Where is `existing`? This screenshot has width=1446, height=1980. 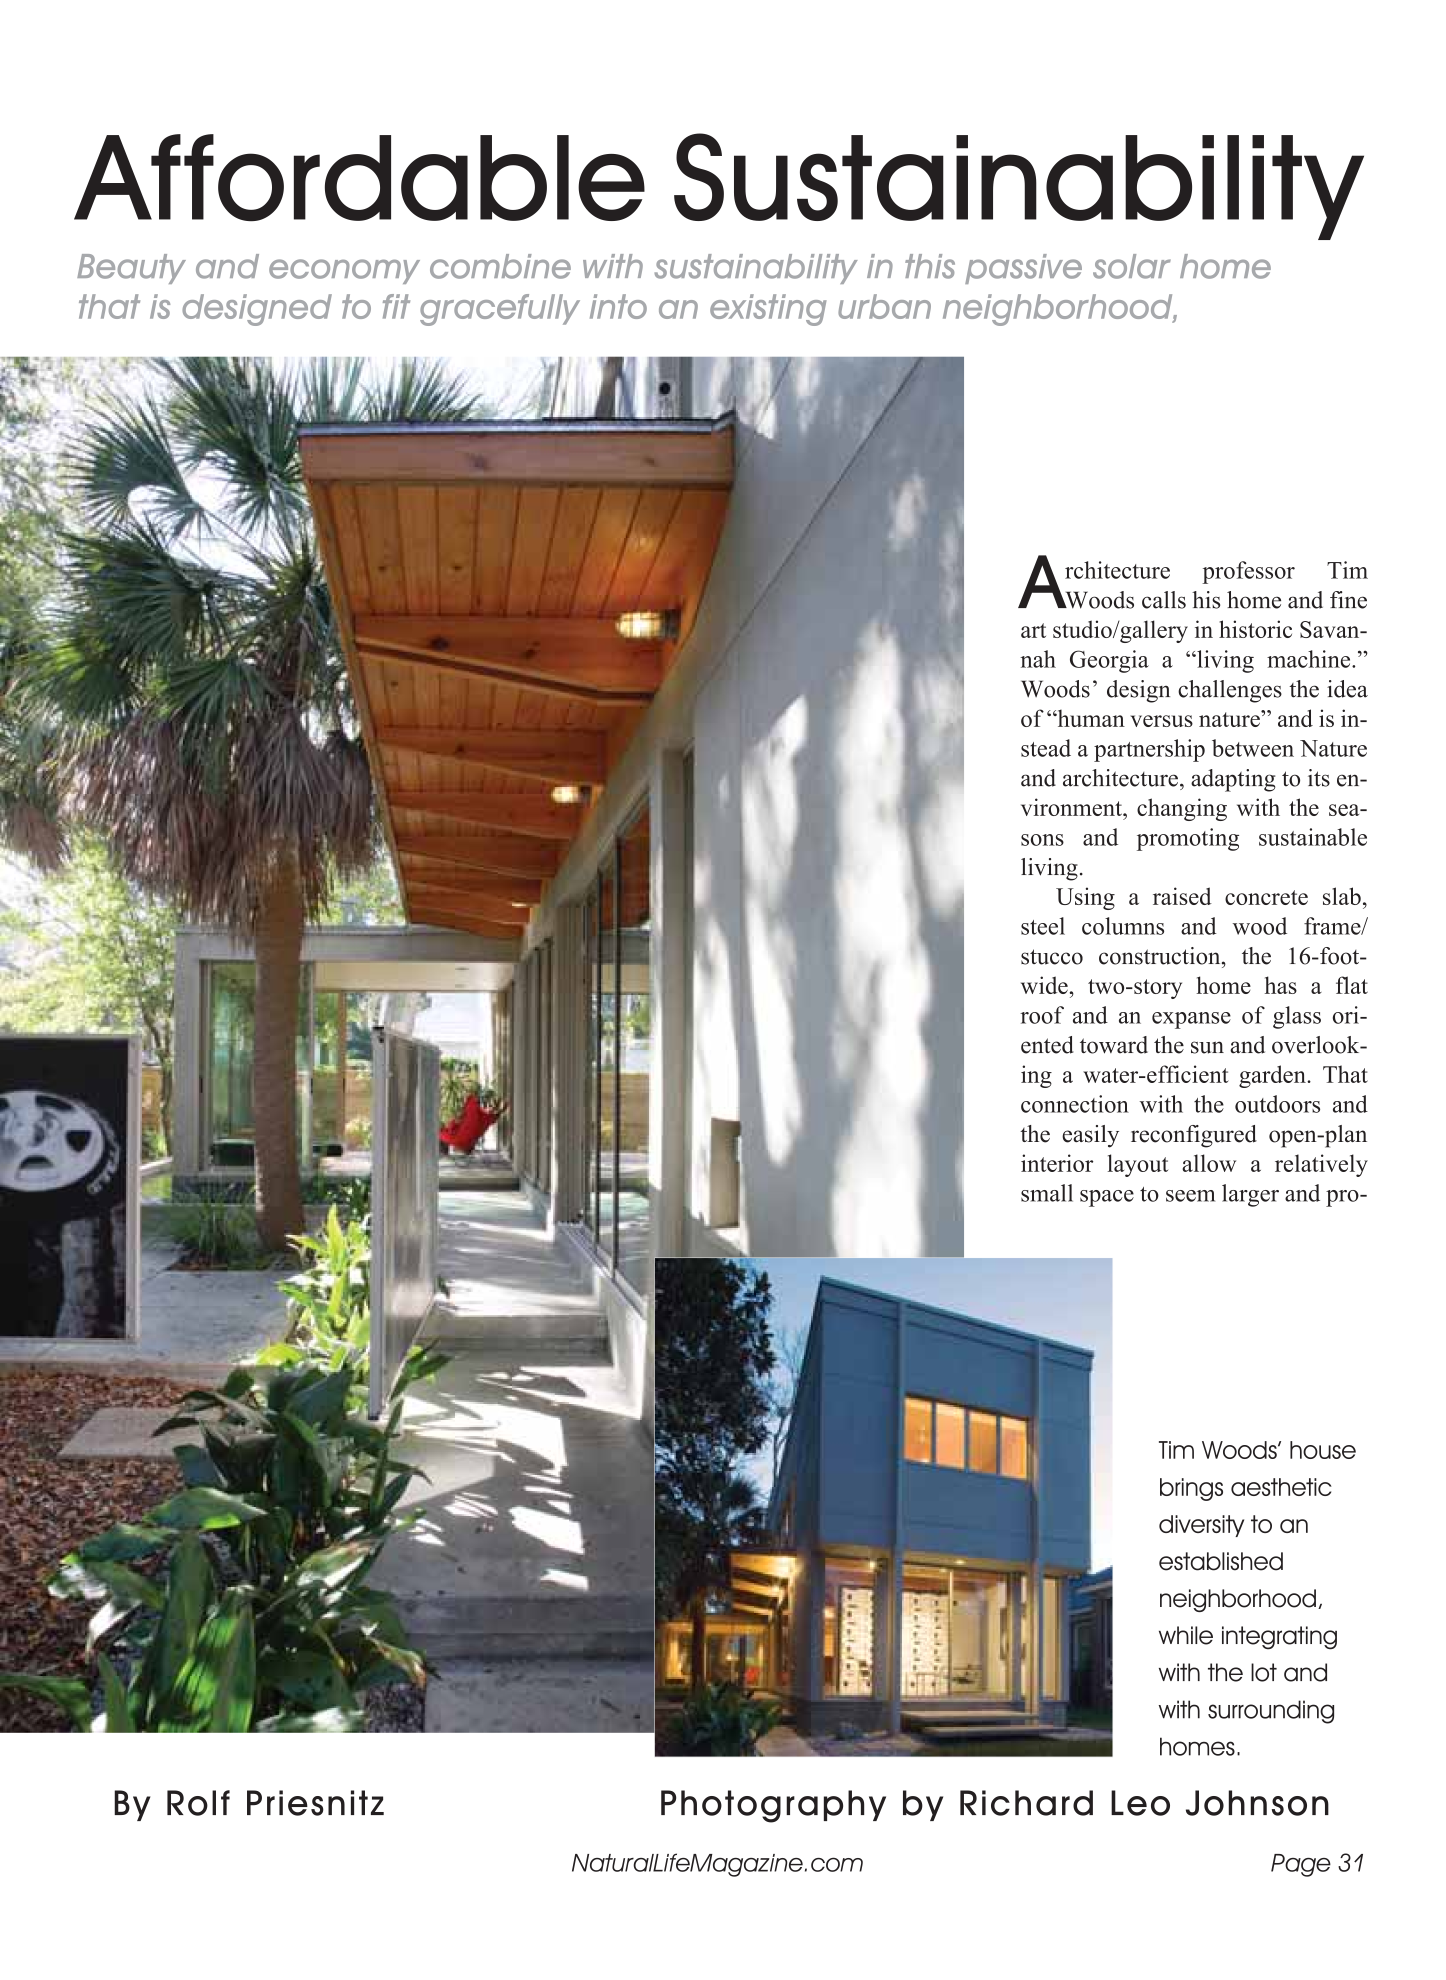 existing is located at coordinates (768, 310).
